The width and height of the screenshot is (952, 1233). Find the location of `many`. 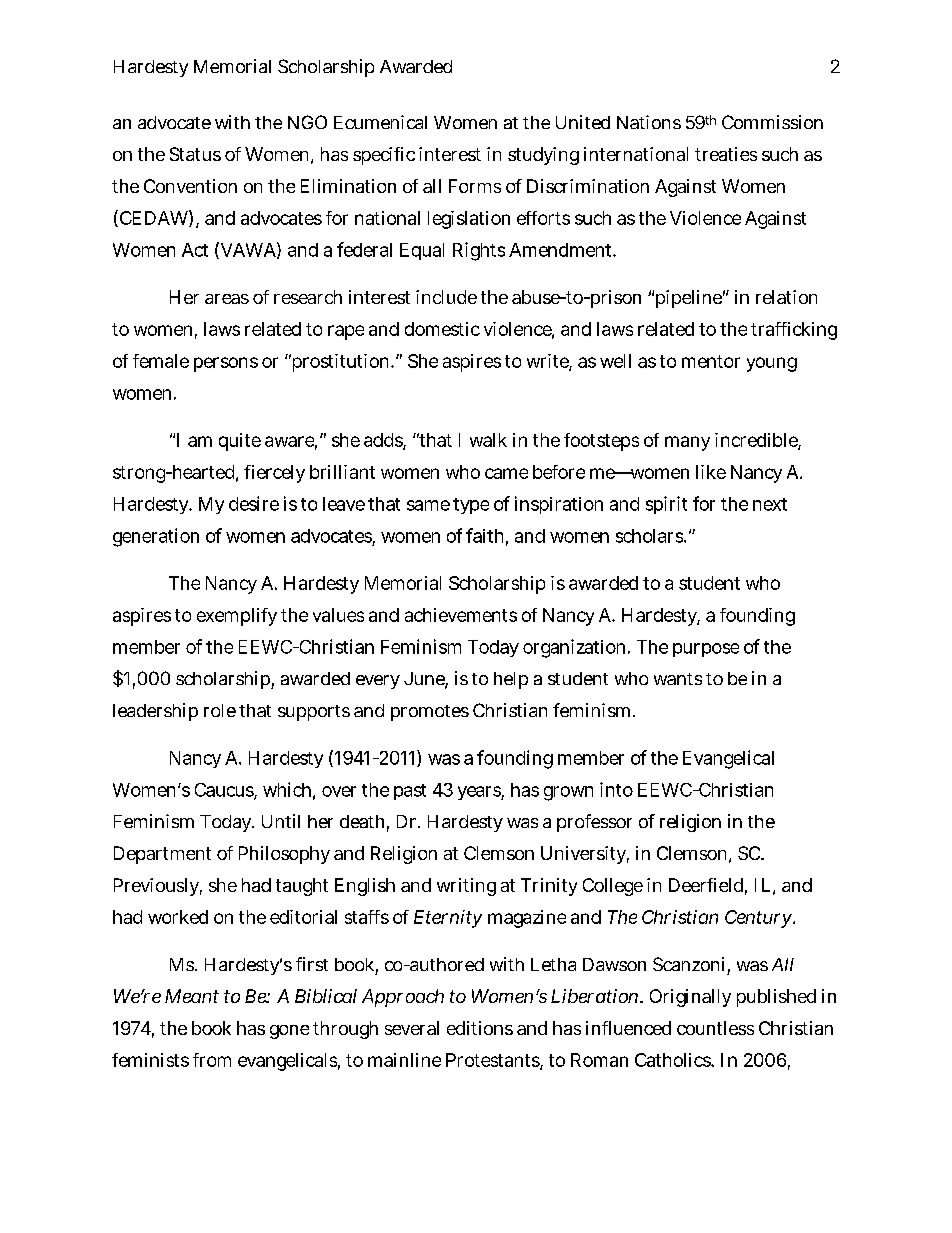

many is located at coordinates (687, 443).
